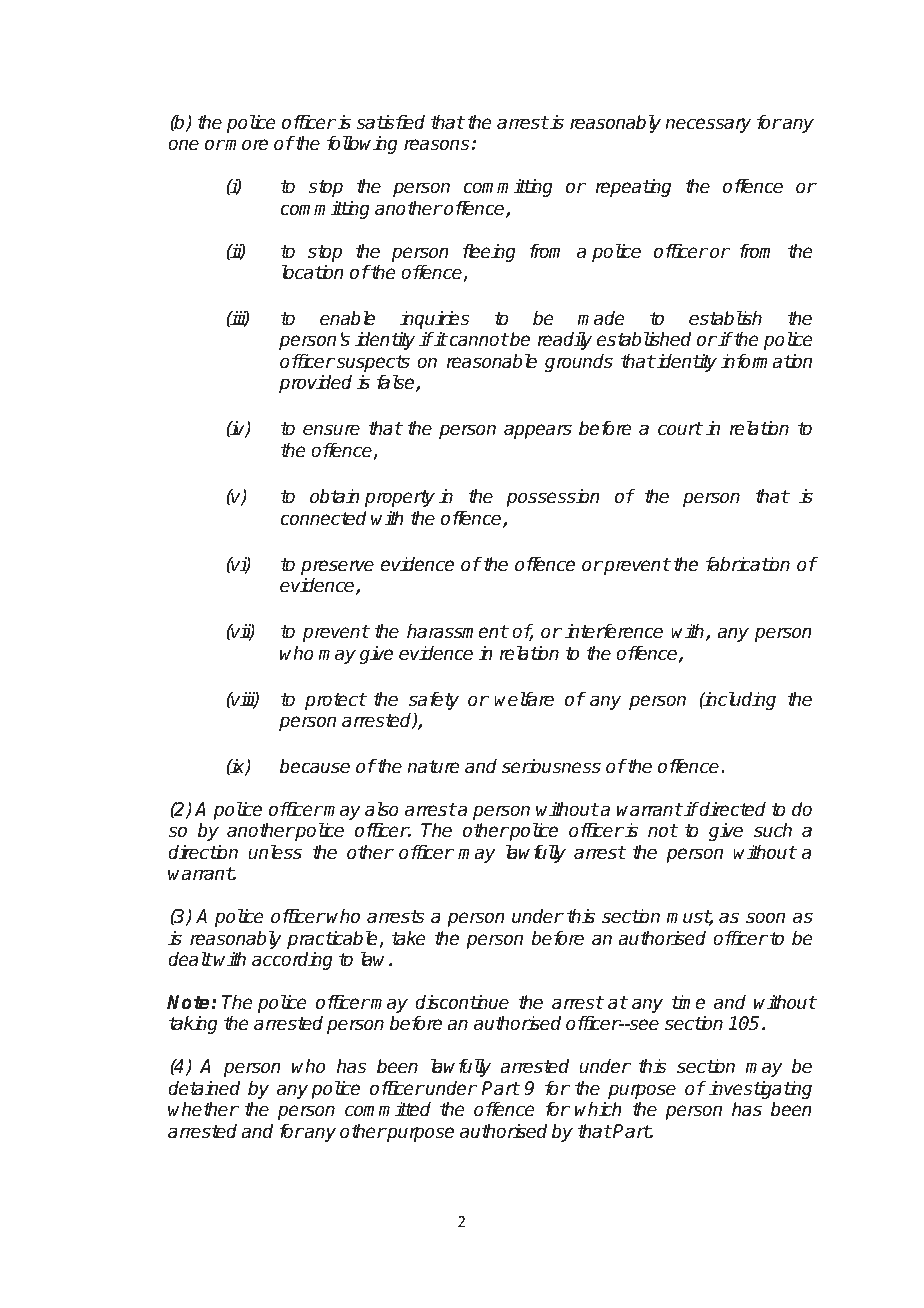 The width and height of the screenshot is (924, 1308). What do you see at coordinates (462, 1002) in the screenshot?
I see `discontinue` at bounding box center [462, 1002].
